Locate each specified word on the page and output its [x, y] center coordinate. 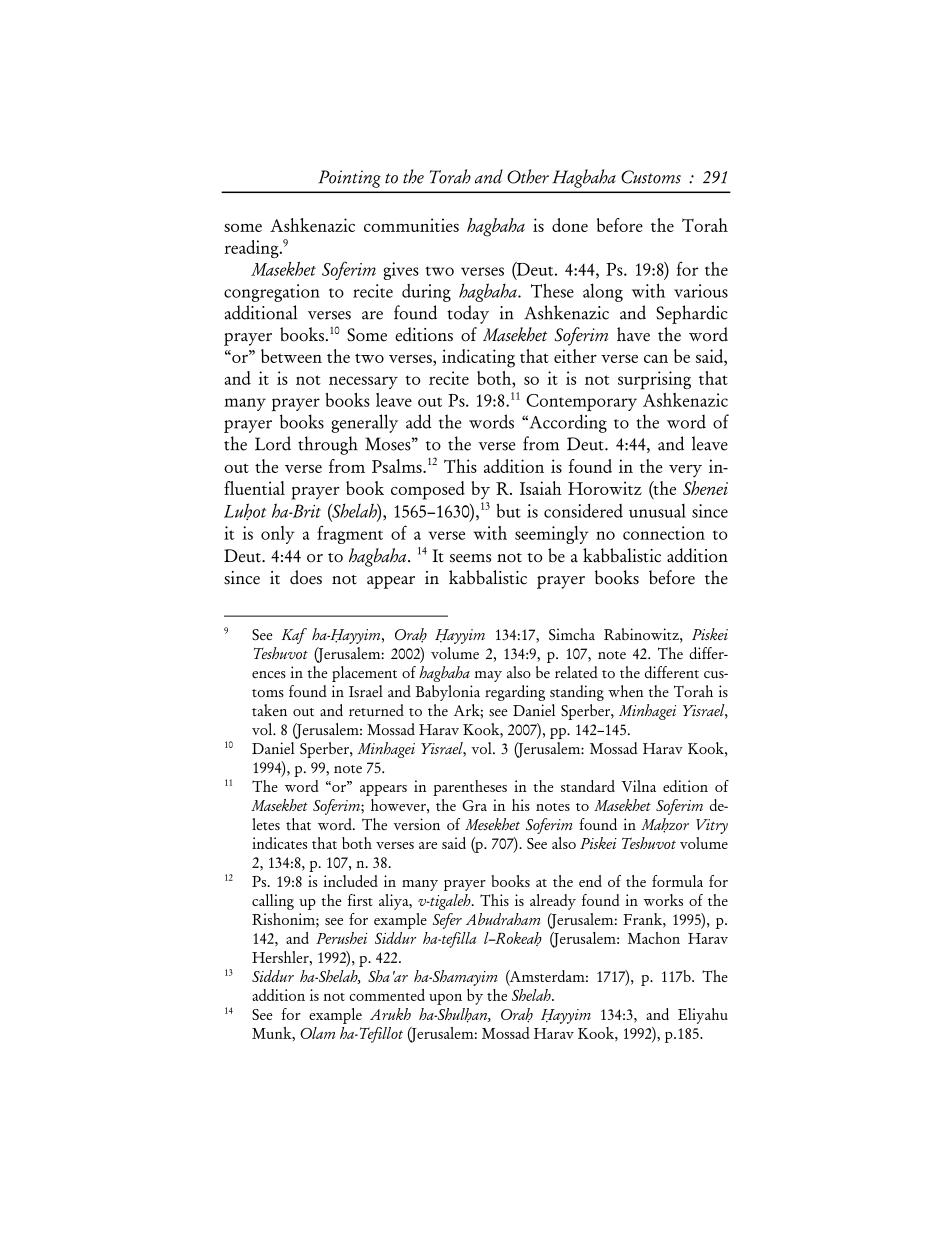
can [656, 359]
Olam [317, 1033]
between [291, 356]
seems [470, 558]
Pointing [349, 179]
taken [269, 710]
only [278, 535]
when [626, 691]
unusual [657, 511]
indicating [478, 358]
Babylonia [448, 693]
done [570, 225]
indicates [279, 843]
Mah [655, 825]
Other [528, 176]
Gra [474, 805]
